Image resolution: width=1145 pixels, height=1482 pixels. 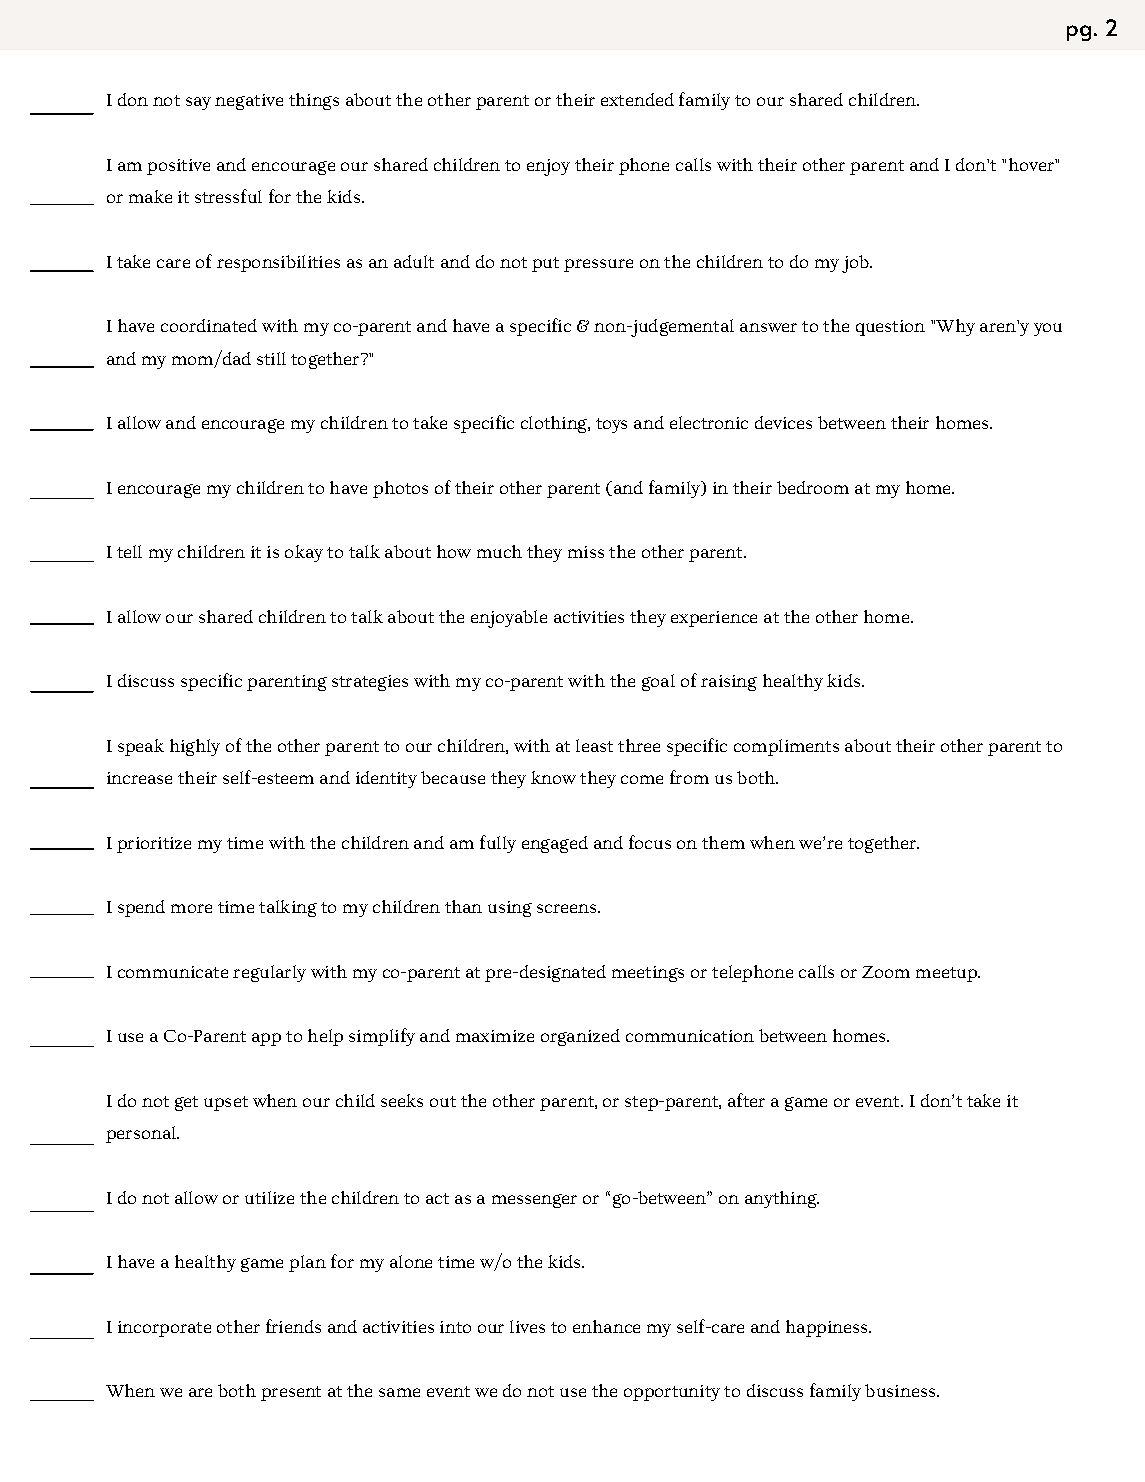 I want to click on hover, so click(x=1032, y=164).
